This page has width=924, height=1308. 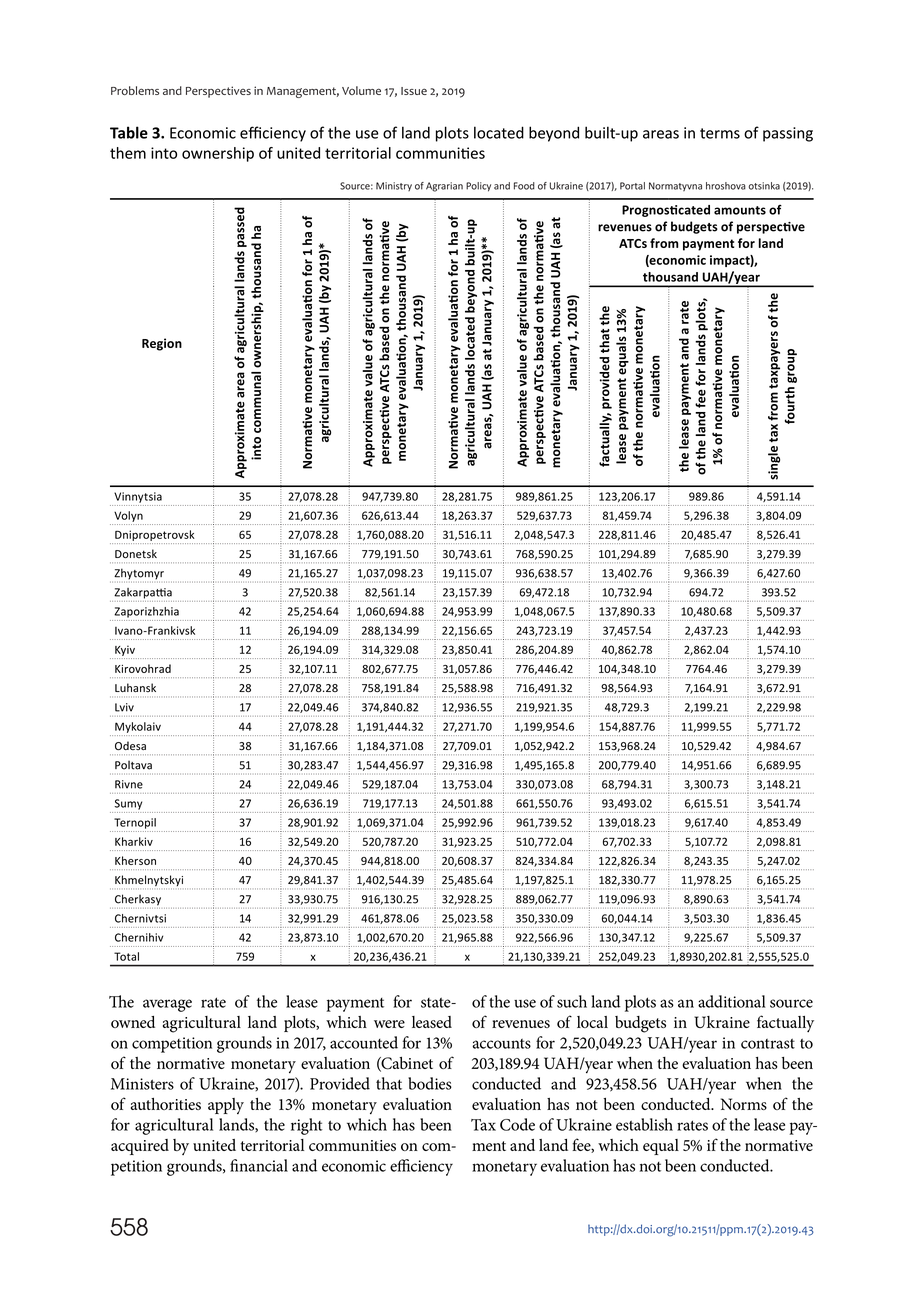 I want to click on such, so click(x=572, y=1001).
